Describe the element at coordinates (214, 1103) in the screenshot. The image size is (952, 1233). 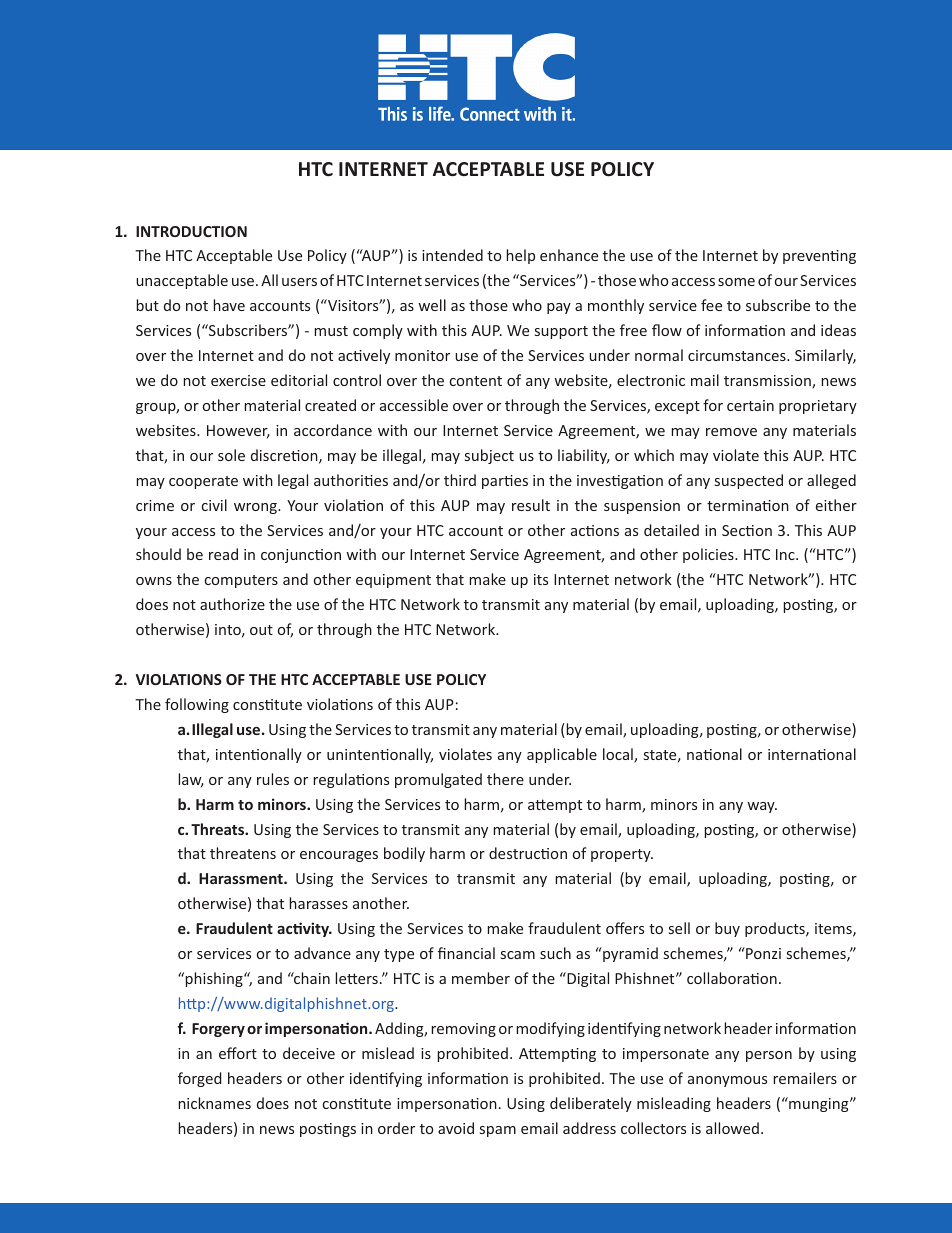
I see `nicknames` at that location.
